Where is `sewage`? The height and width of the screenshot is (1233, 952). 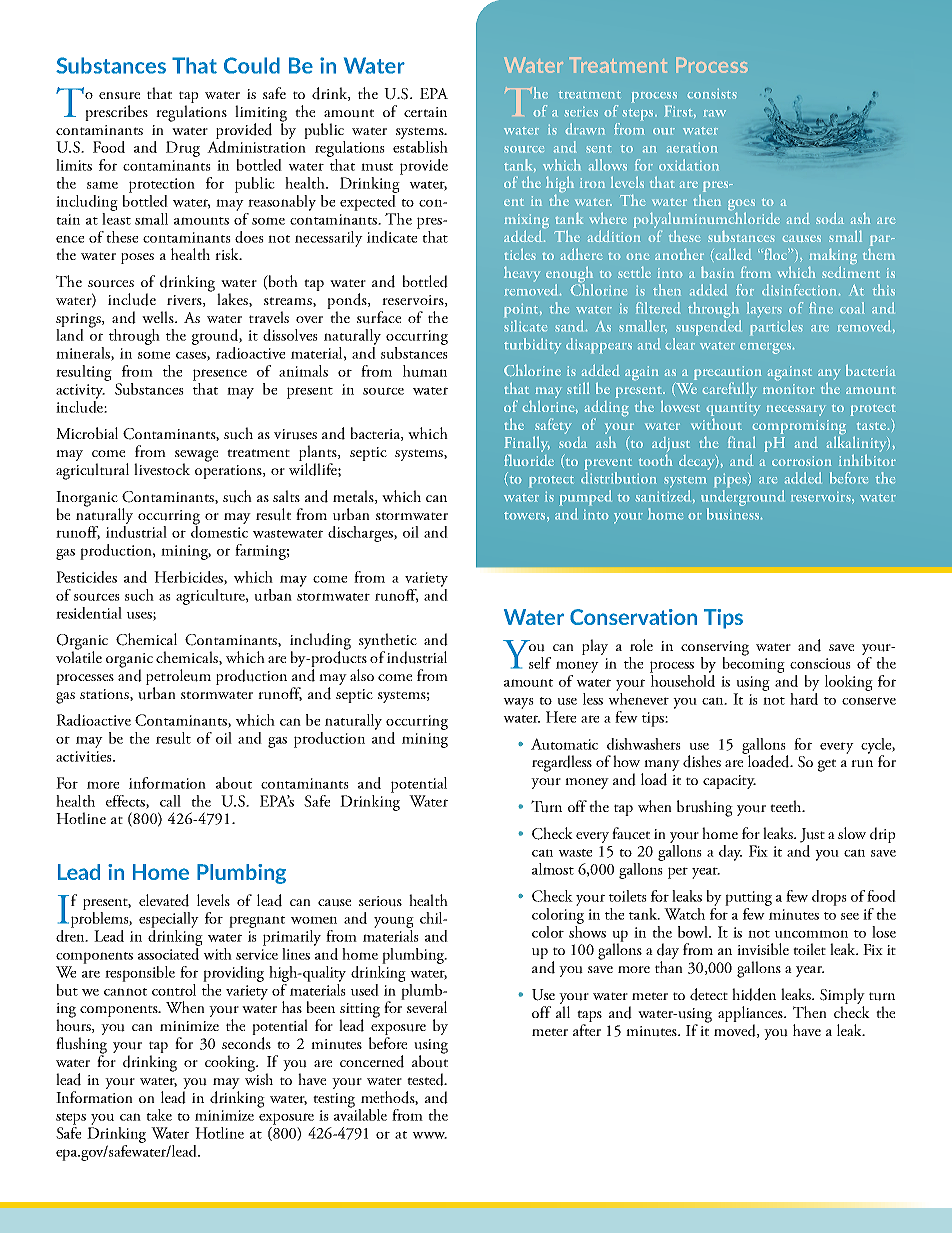 sewage is located at coordinates (196, 457).
